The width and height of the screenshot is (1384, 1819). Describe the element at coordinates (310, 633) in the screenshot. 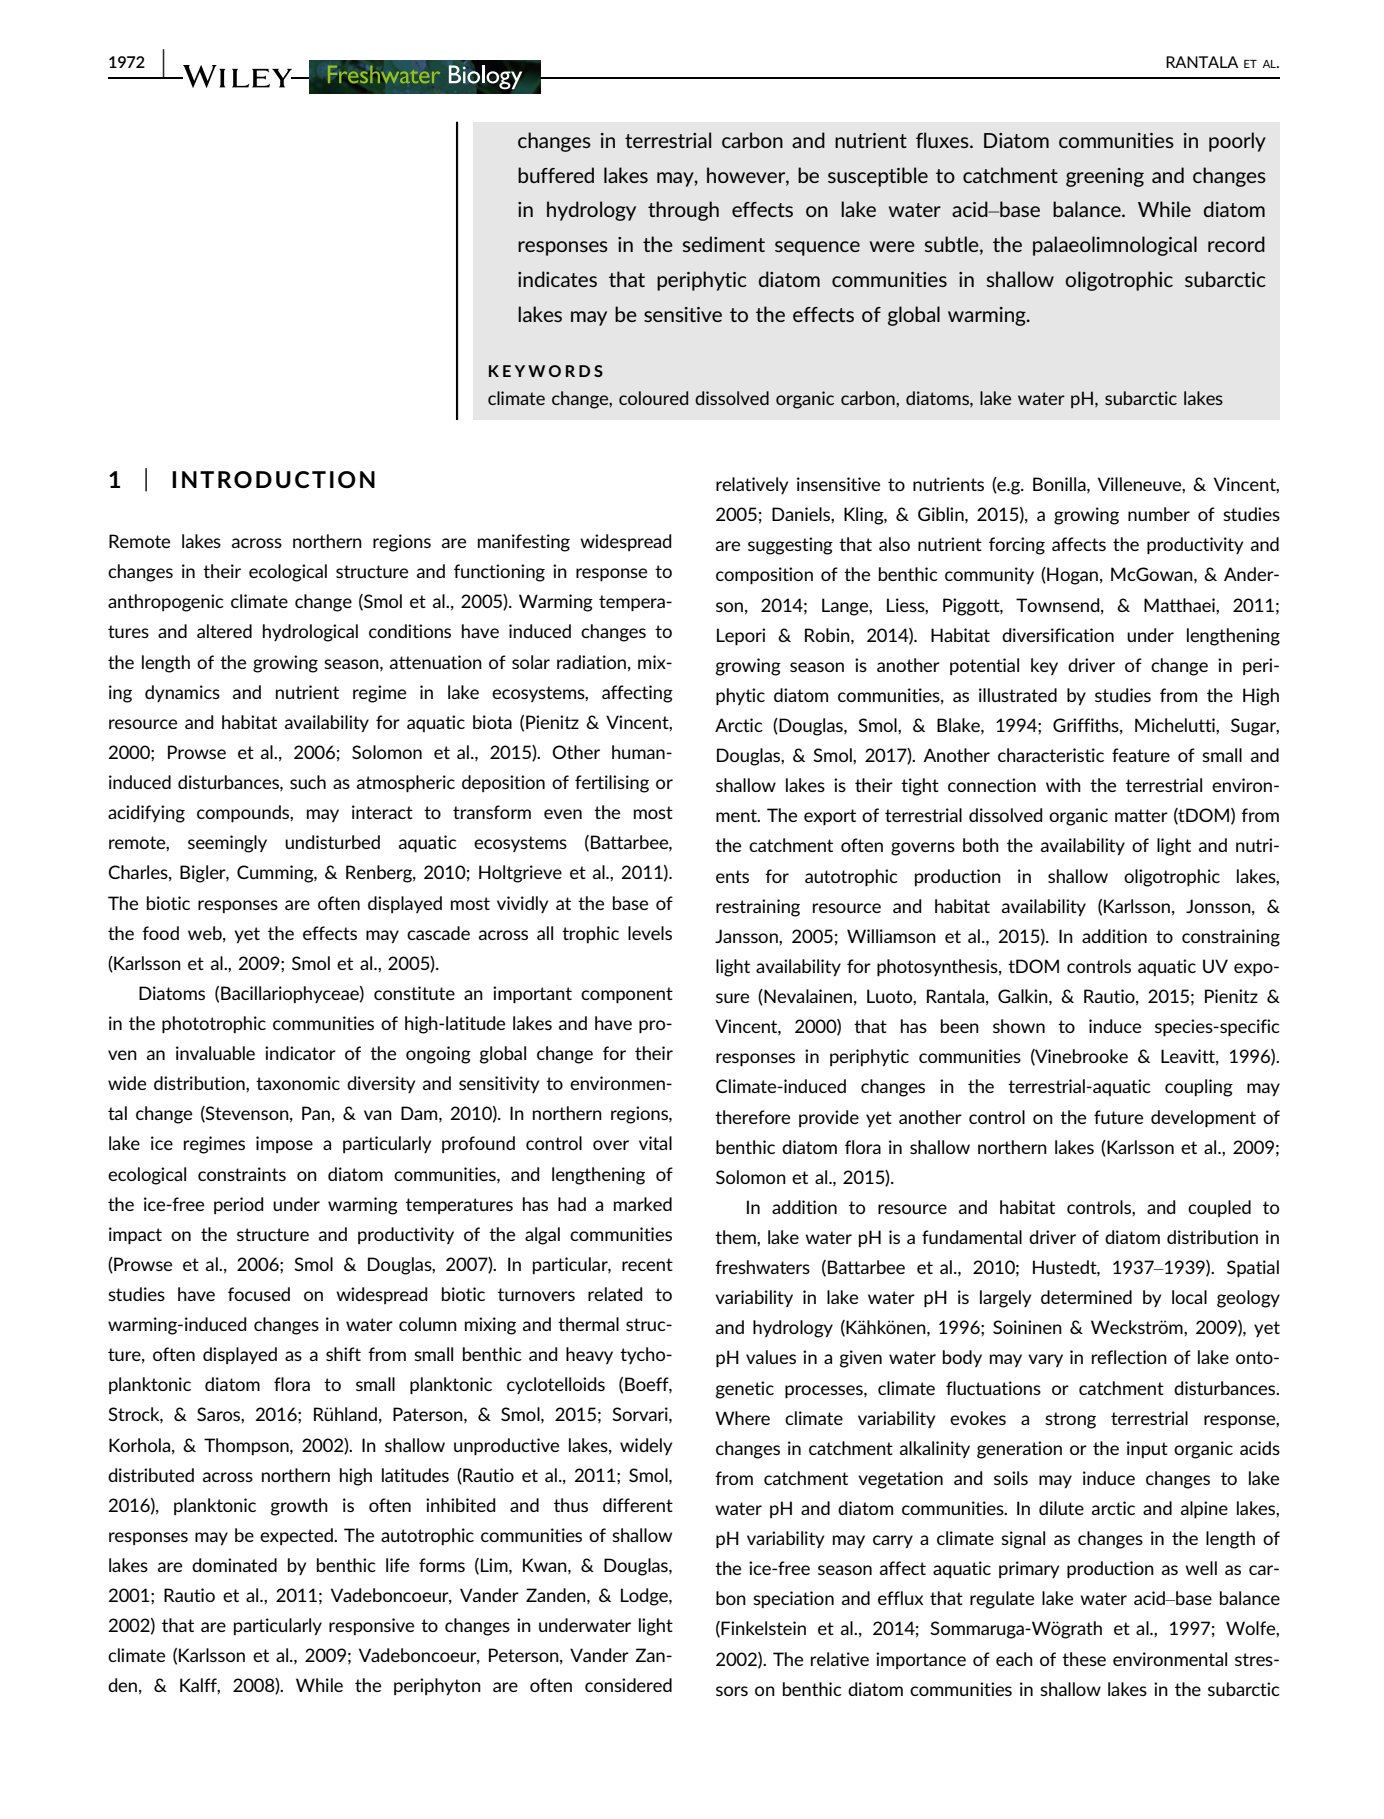

I see `hydrological` at that location.
